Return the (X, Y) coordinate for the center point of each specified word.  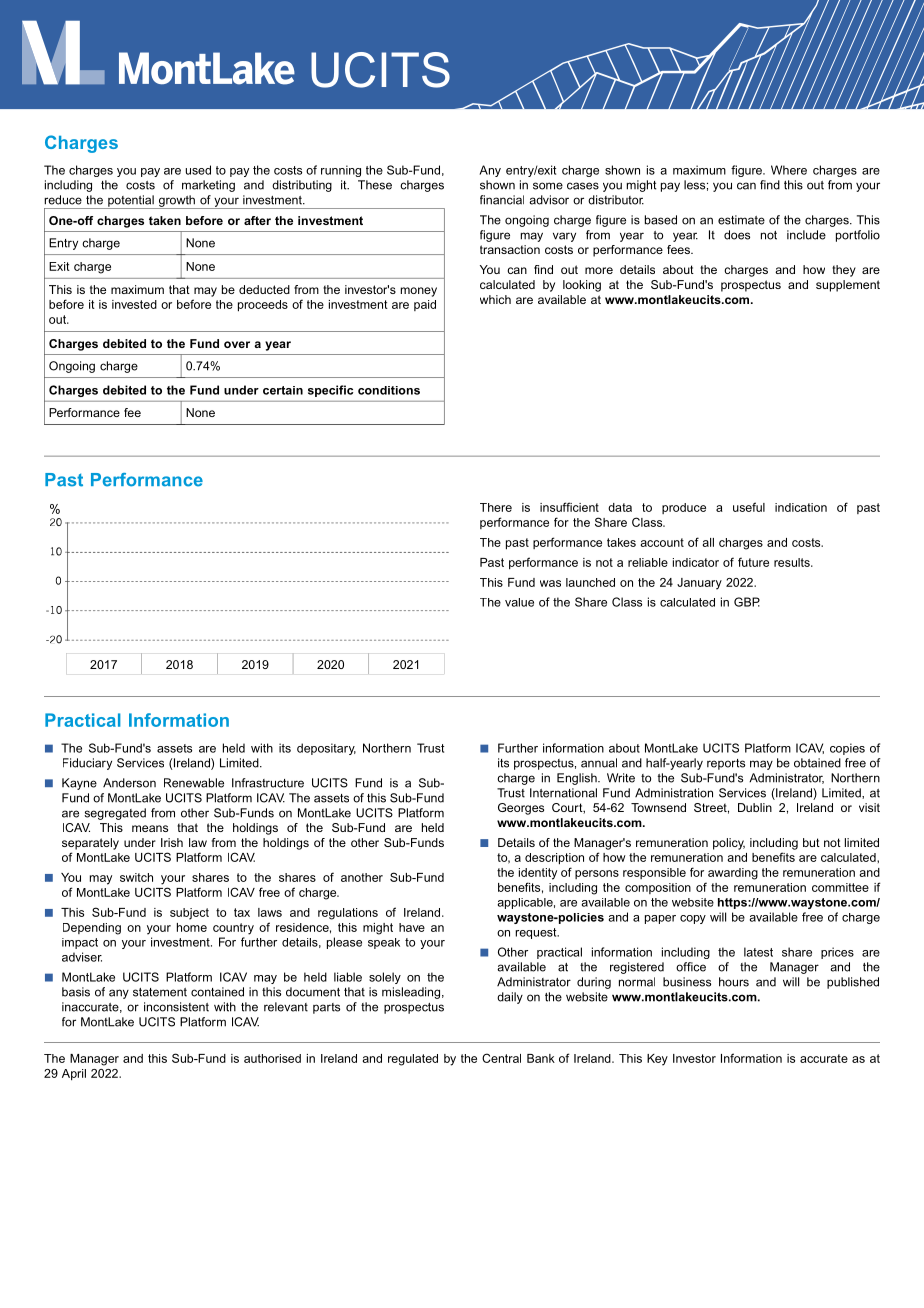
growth (176, 202)
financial (502, 200)
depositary (326, 749)
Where (789, 170)
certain (283, 390)
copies (847, 749)
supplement (848, 286)
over (237, 344)
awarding (733, 874)
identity (538, 874)
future (753, 562)
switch (136, 877)
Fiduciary (87, 764)
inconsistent (176, 1007)
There (496, 507)
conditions (389, 390)
